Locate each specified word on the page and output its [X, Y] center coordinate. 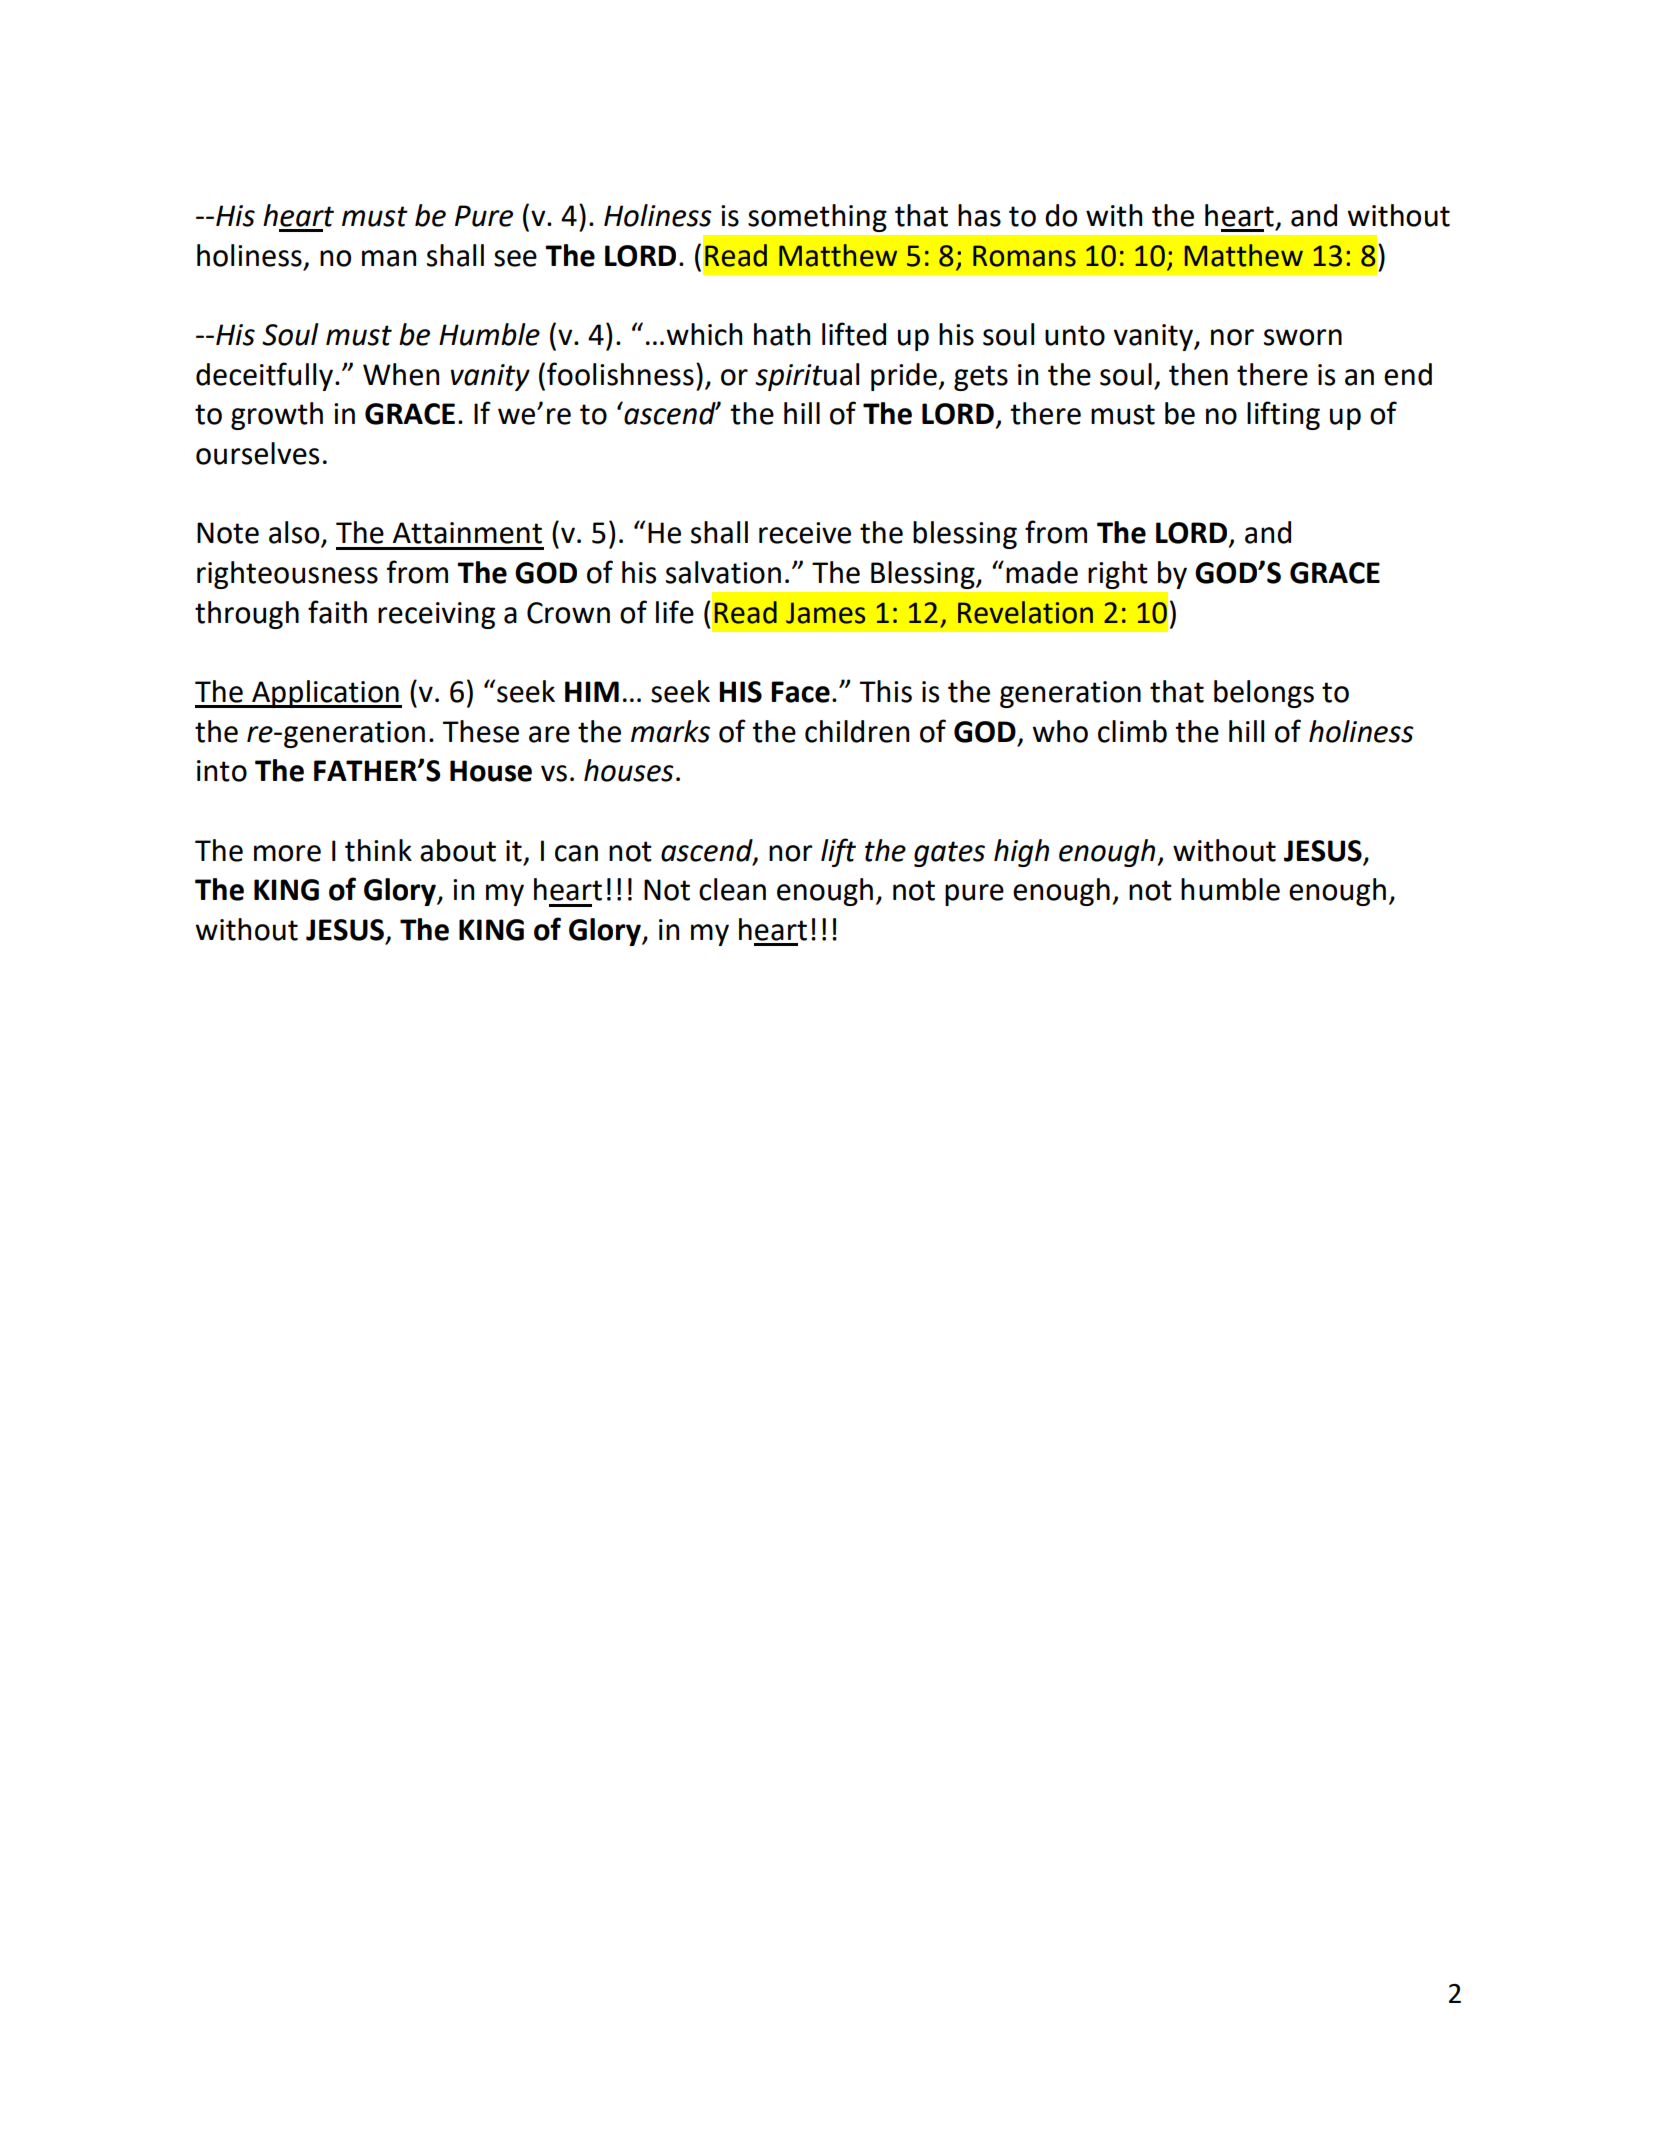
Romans [1024, 256]
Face [800, 692]
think [378, 850]
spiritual [807, 377]
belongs [1264, 694]
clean [732, 889]
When [401, 374]
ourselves [257, 453]
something [817, 218]
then [1198, 374]
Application [325, 694]
